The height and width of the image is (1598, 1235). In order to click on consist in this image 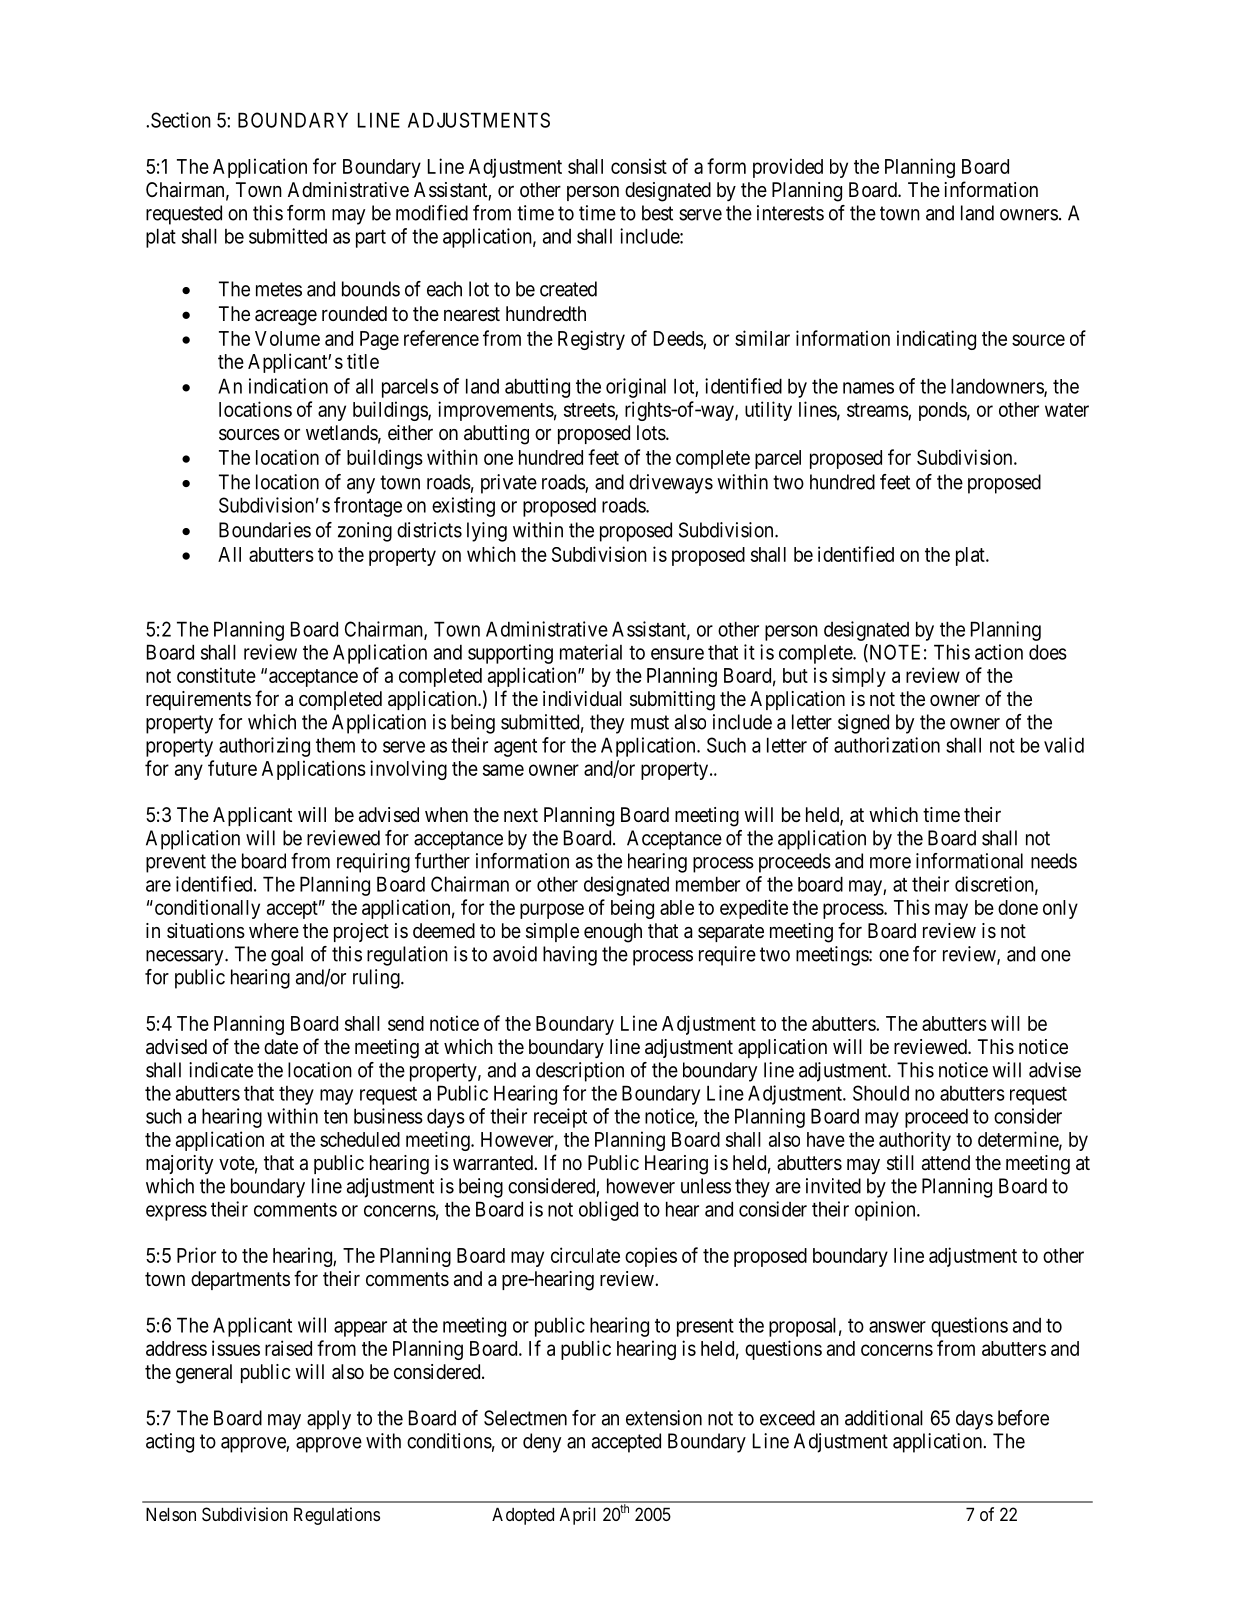, I will do `click(639, 166)`.
